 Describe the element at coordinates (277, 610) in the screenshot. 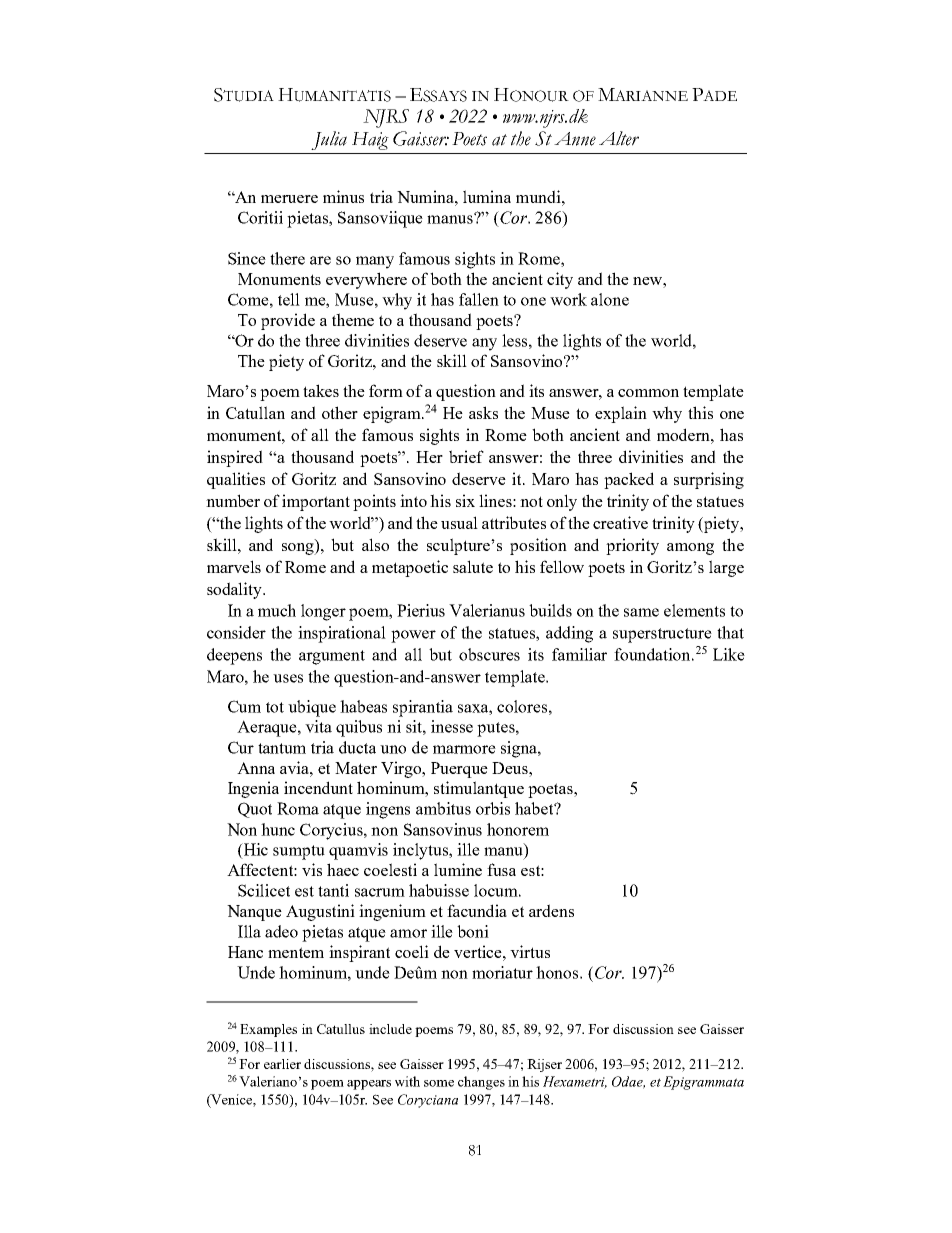

I see `much` at that location.
